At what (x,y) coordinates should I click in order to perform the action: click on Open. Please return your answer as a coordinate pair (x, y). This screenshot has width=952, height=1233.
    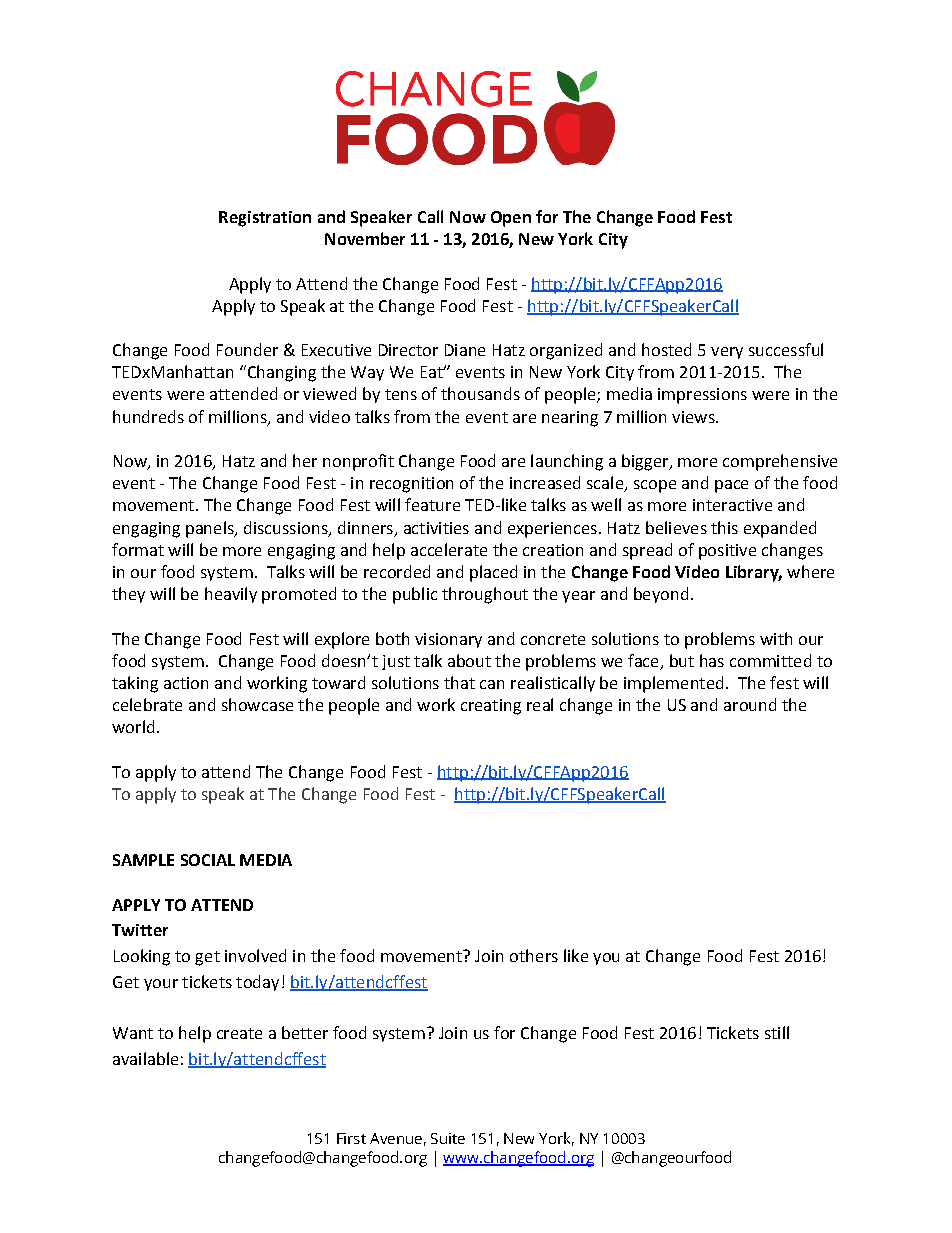
    Looking at the image, I should click on (511, 219).
